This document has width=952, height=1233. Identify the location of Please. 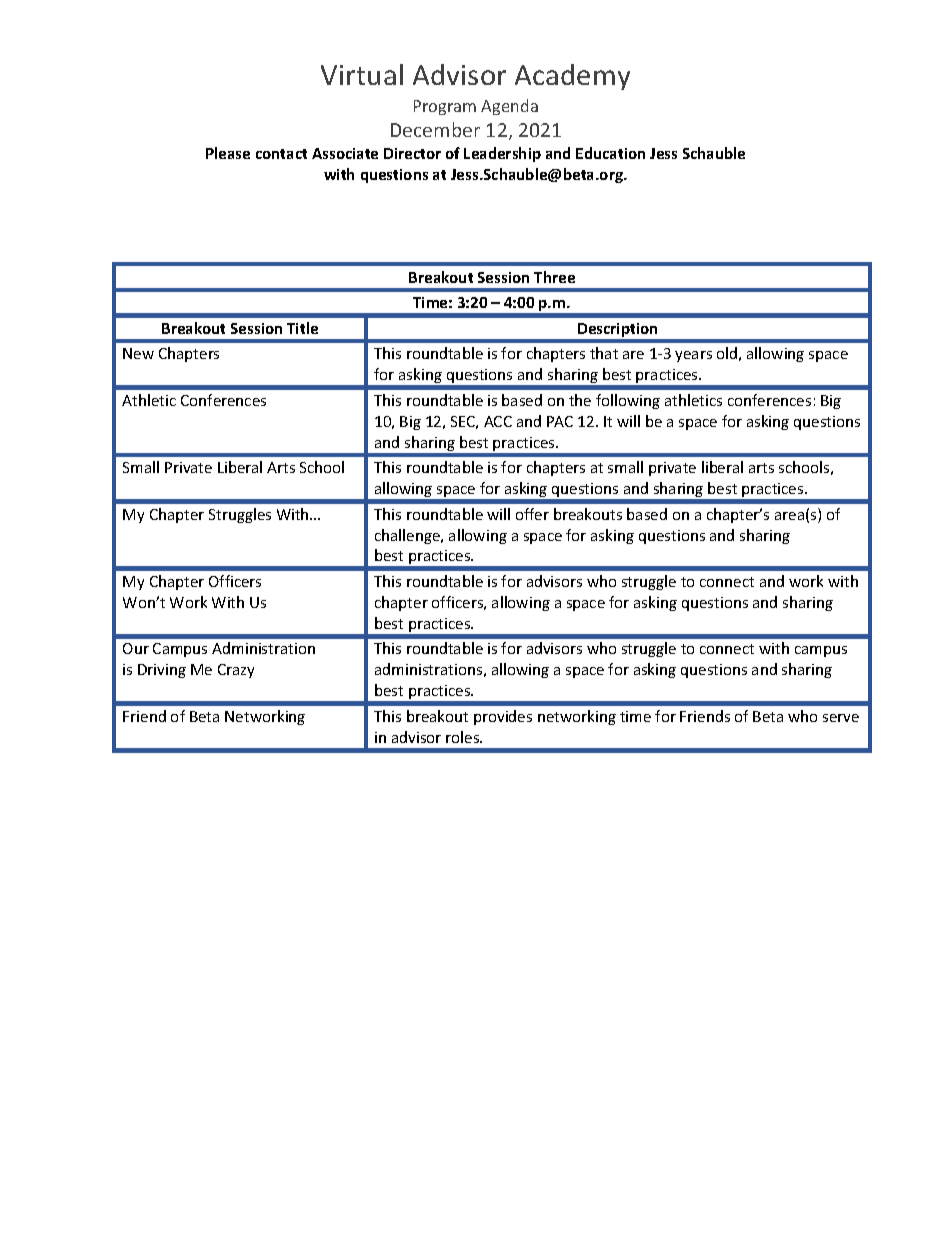
(228, 153).
